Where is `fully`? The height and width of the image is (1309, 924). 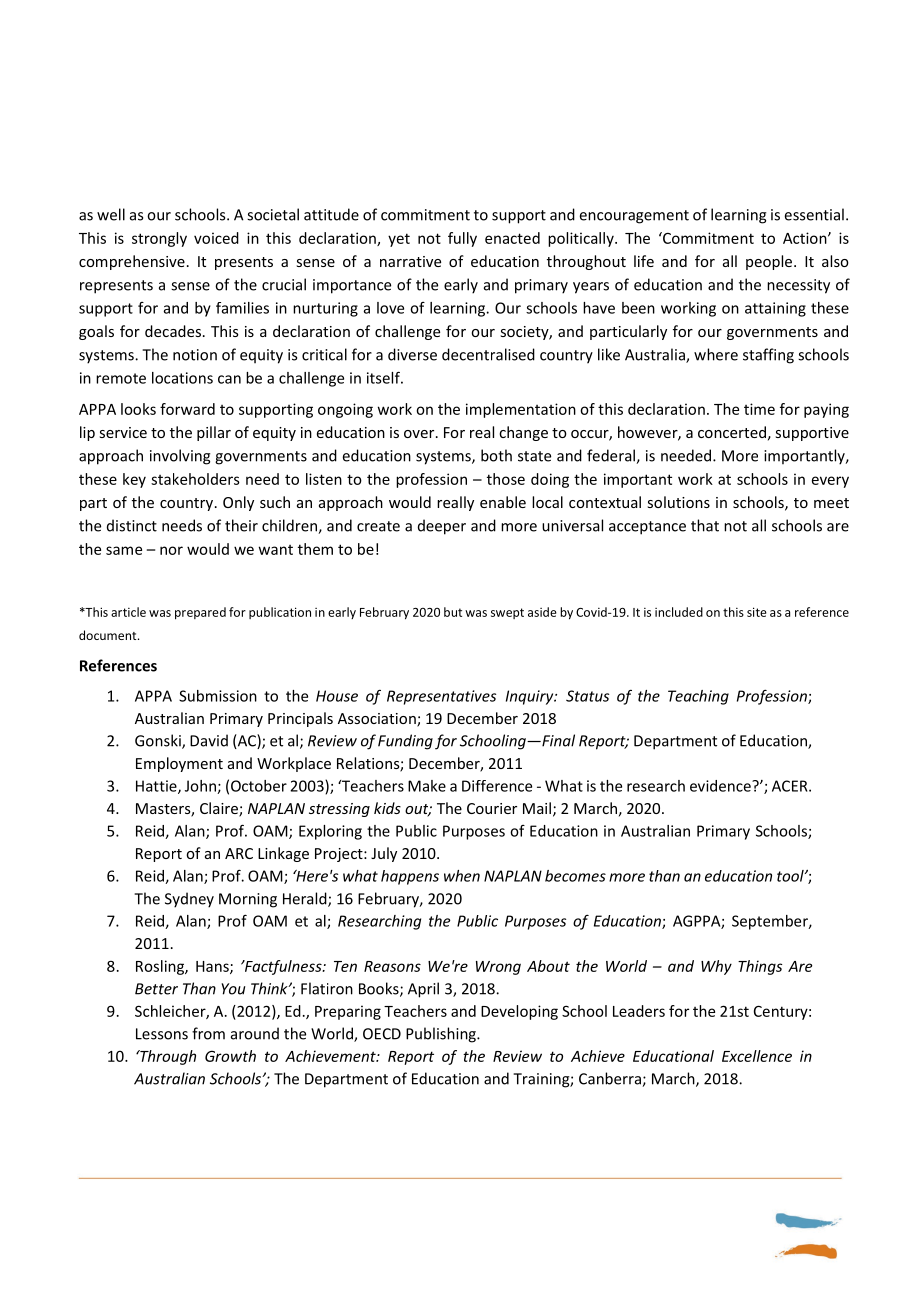 fully is located at coordinates (462, 239).
